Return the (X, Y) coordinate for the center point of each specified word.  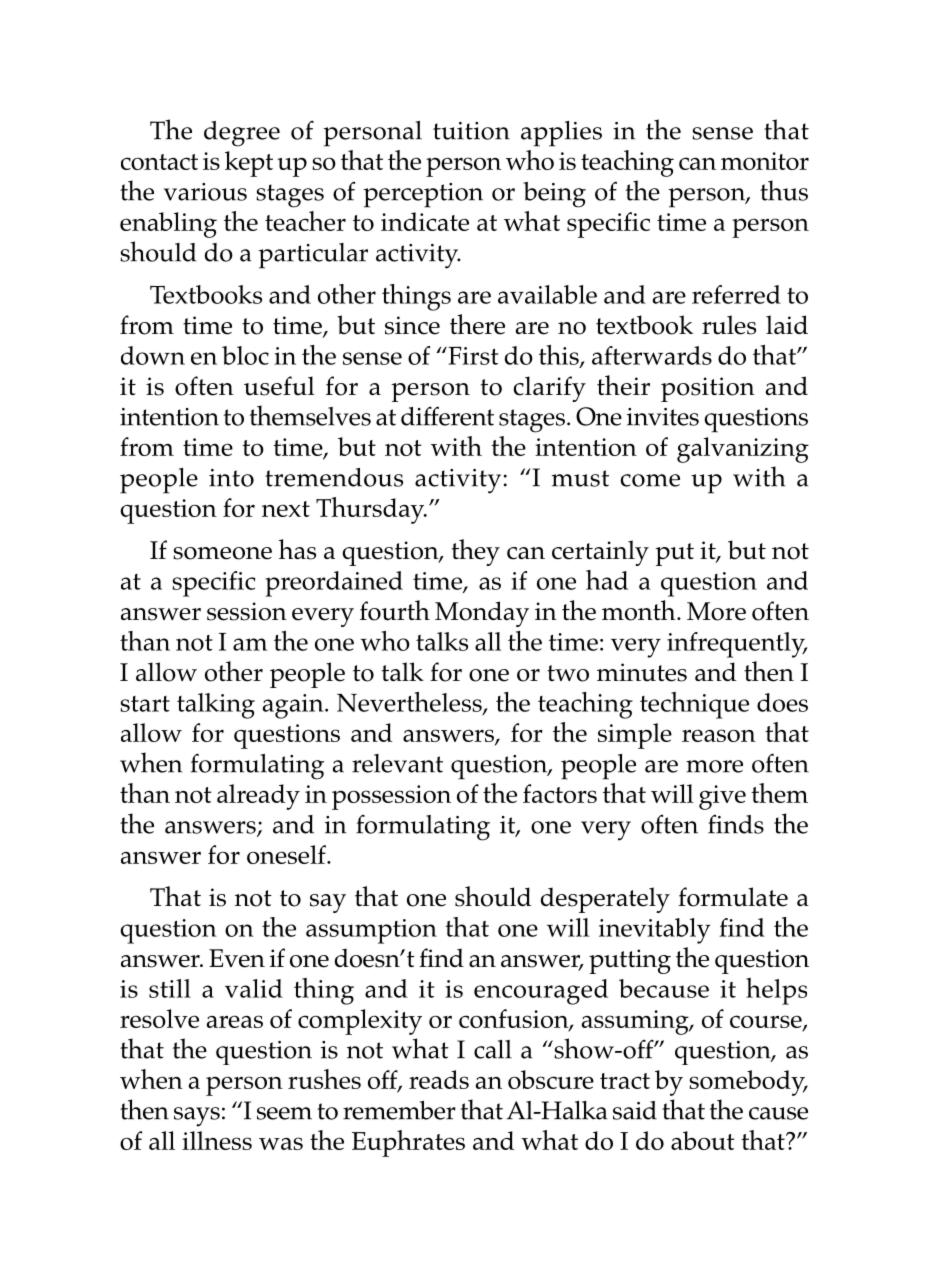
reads (439, 1079)
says (197, 1117)
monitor (765, 161)
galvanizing (743, 450)
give (722, 797)
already (258, 797)
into (231, 478)
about (702, 1140)
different (447, 416)
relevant (397, 763)
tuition (471, 131)
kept (249, 164)
